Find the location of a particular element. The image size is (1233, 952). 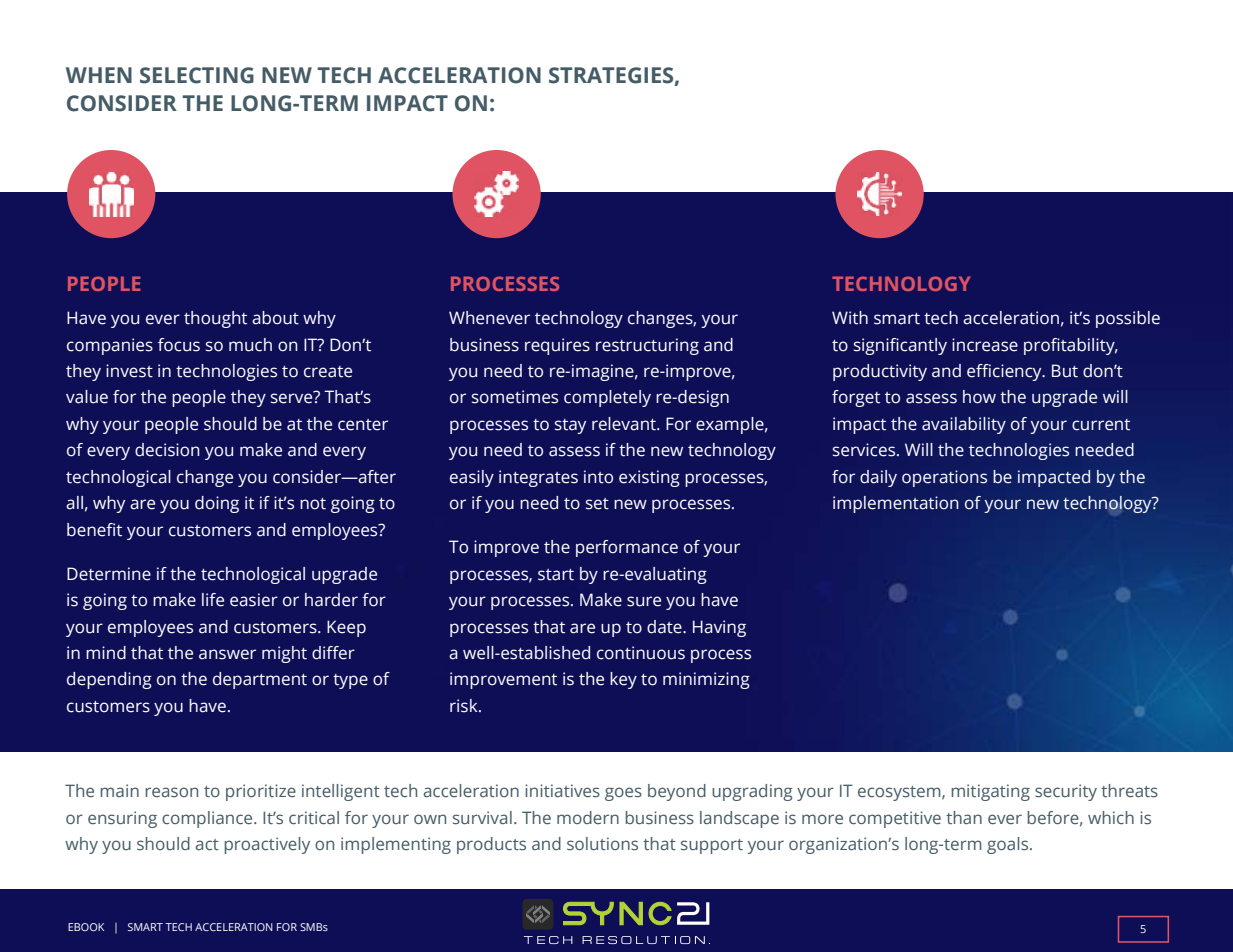

department is located at coordinates (260, 680).
